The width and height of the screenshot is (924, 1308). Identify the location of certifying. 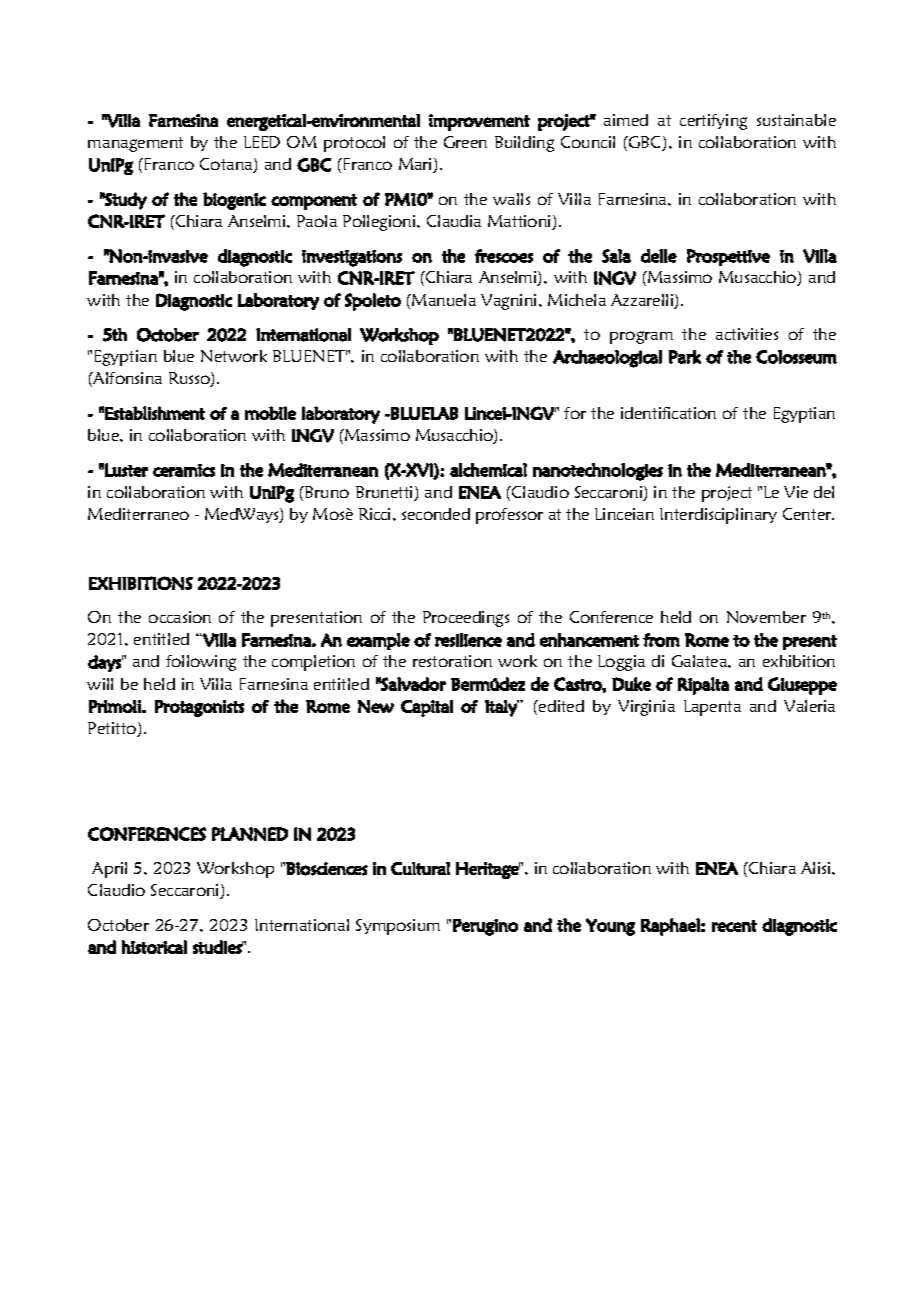
(713, 122).
